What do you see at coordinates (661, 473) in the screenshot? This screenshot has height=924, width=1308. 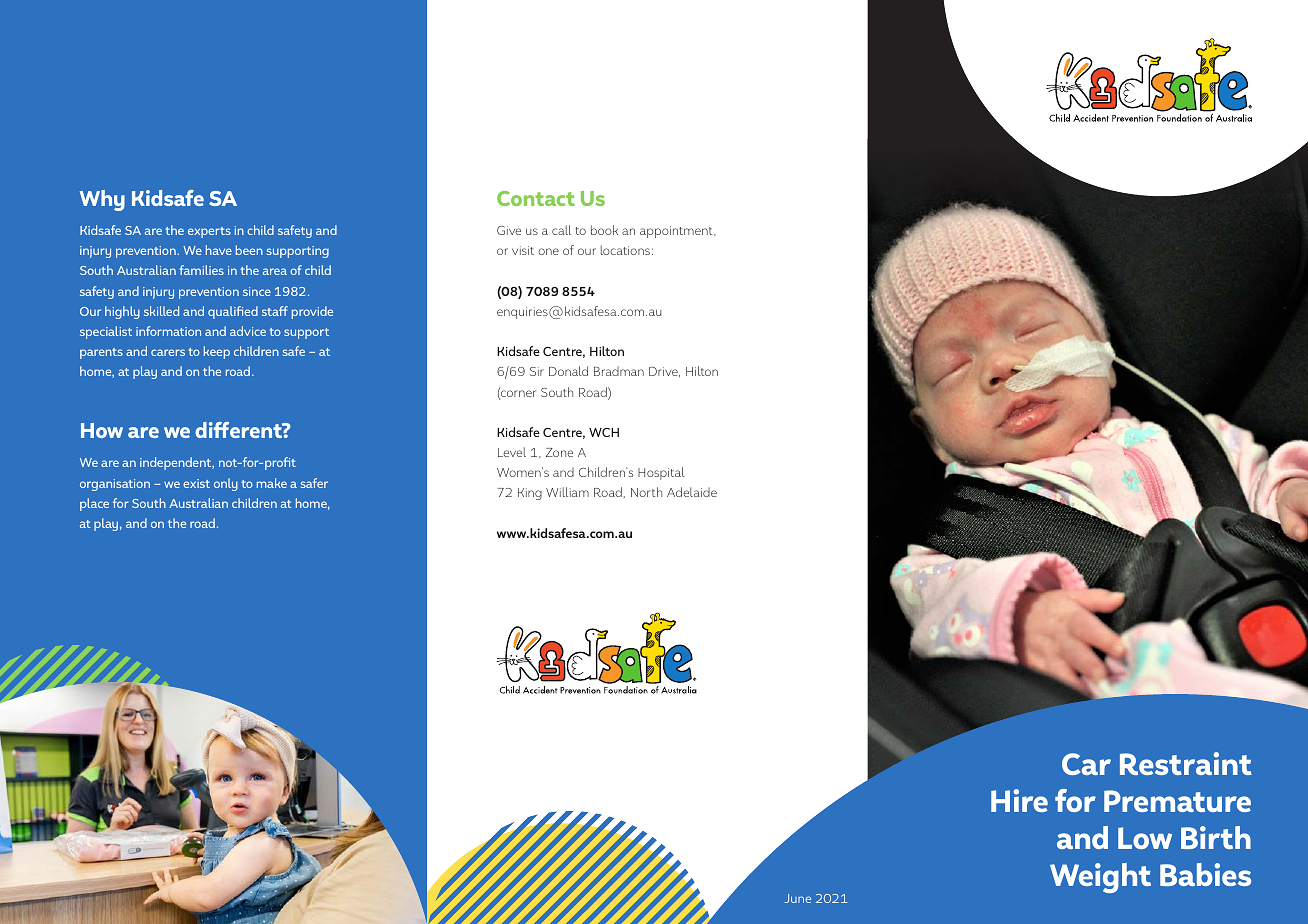 I see `Hospital` at bounding box center [661, 473].
